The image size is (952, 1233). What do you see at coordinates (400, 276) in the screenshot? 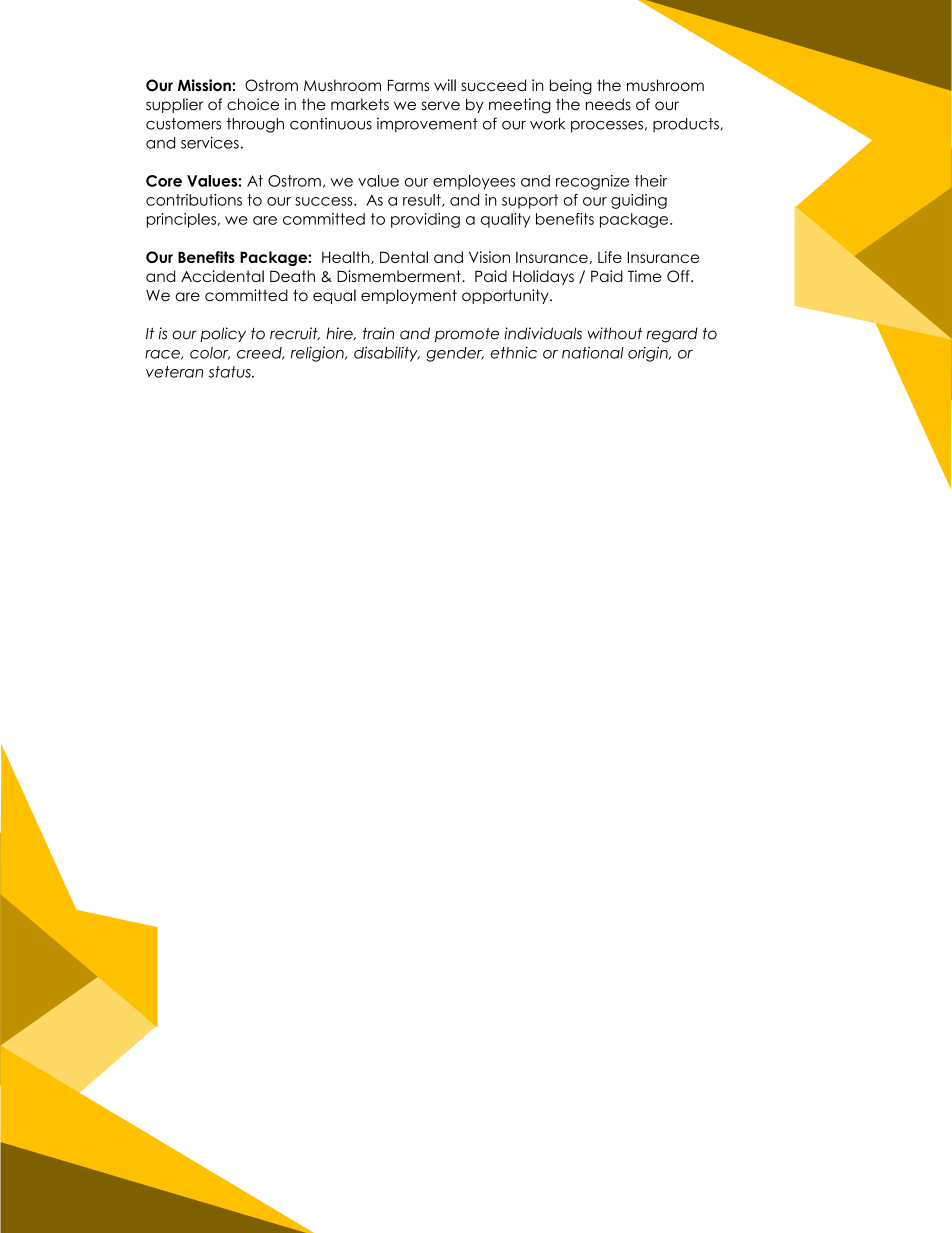
I see `Dismemberment` at bounding box center [400, 276].
